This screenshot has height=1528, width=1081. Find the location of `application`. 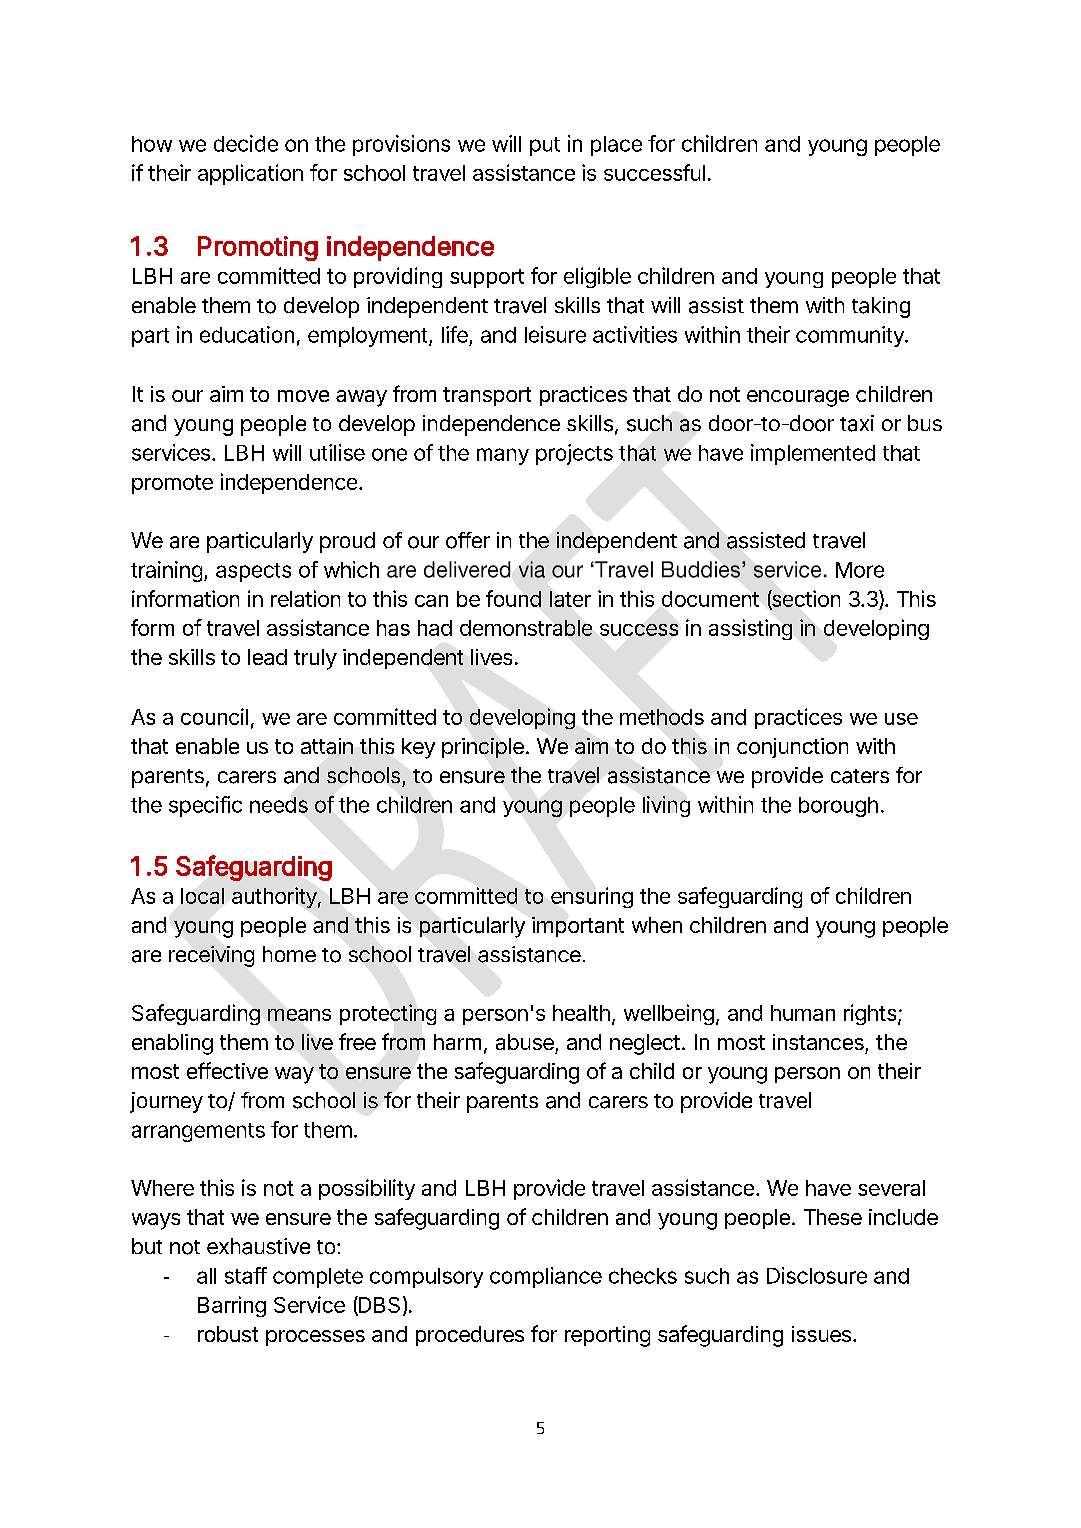

application is located at coordinates (250, 174).
